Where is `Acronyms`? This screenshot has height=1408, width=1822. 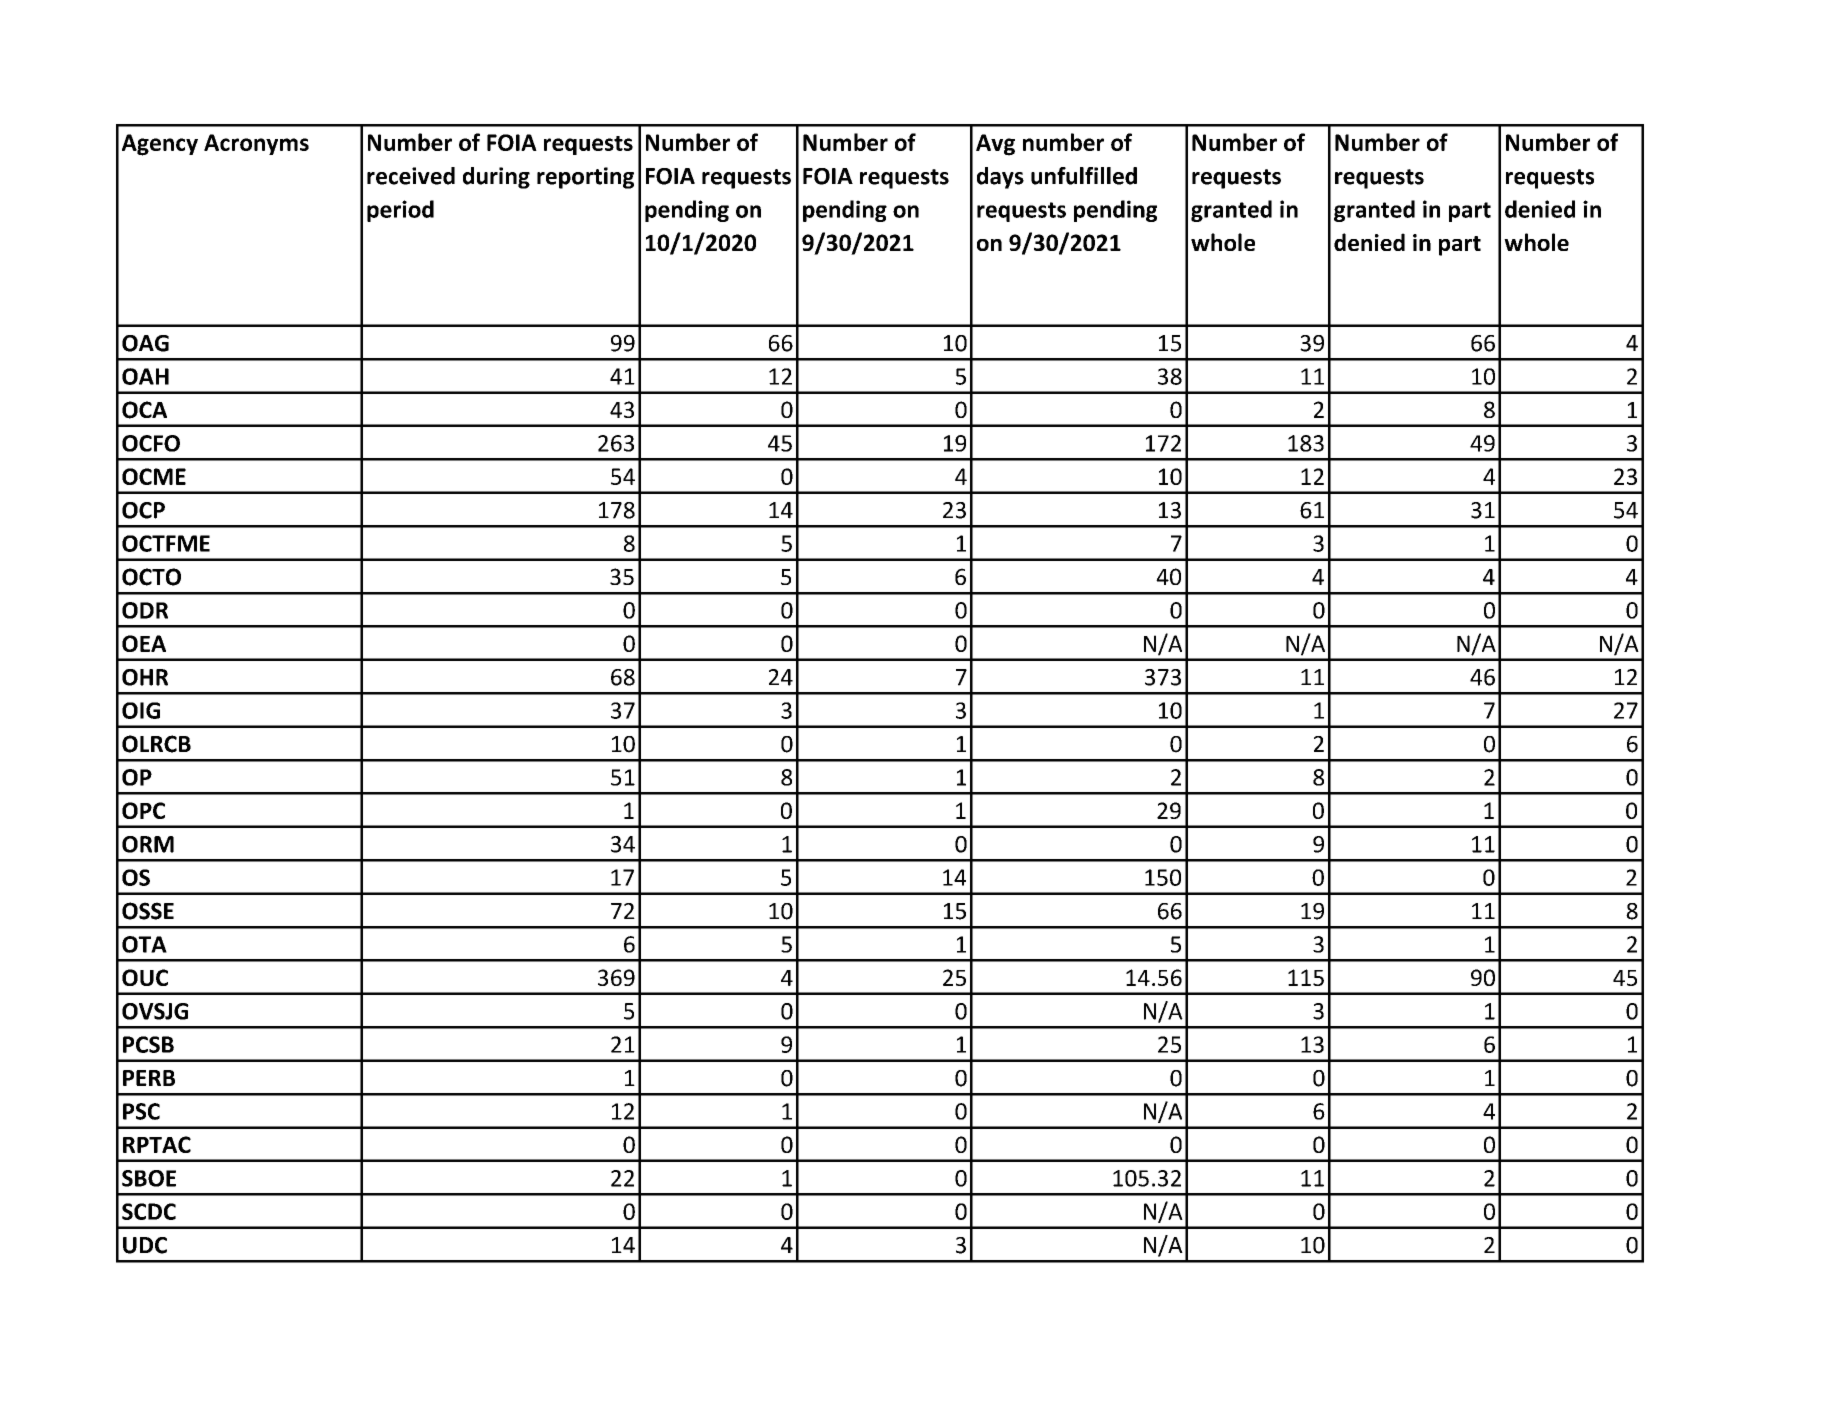
Acronyms is located at coordinates (256, 144).
